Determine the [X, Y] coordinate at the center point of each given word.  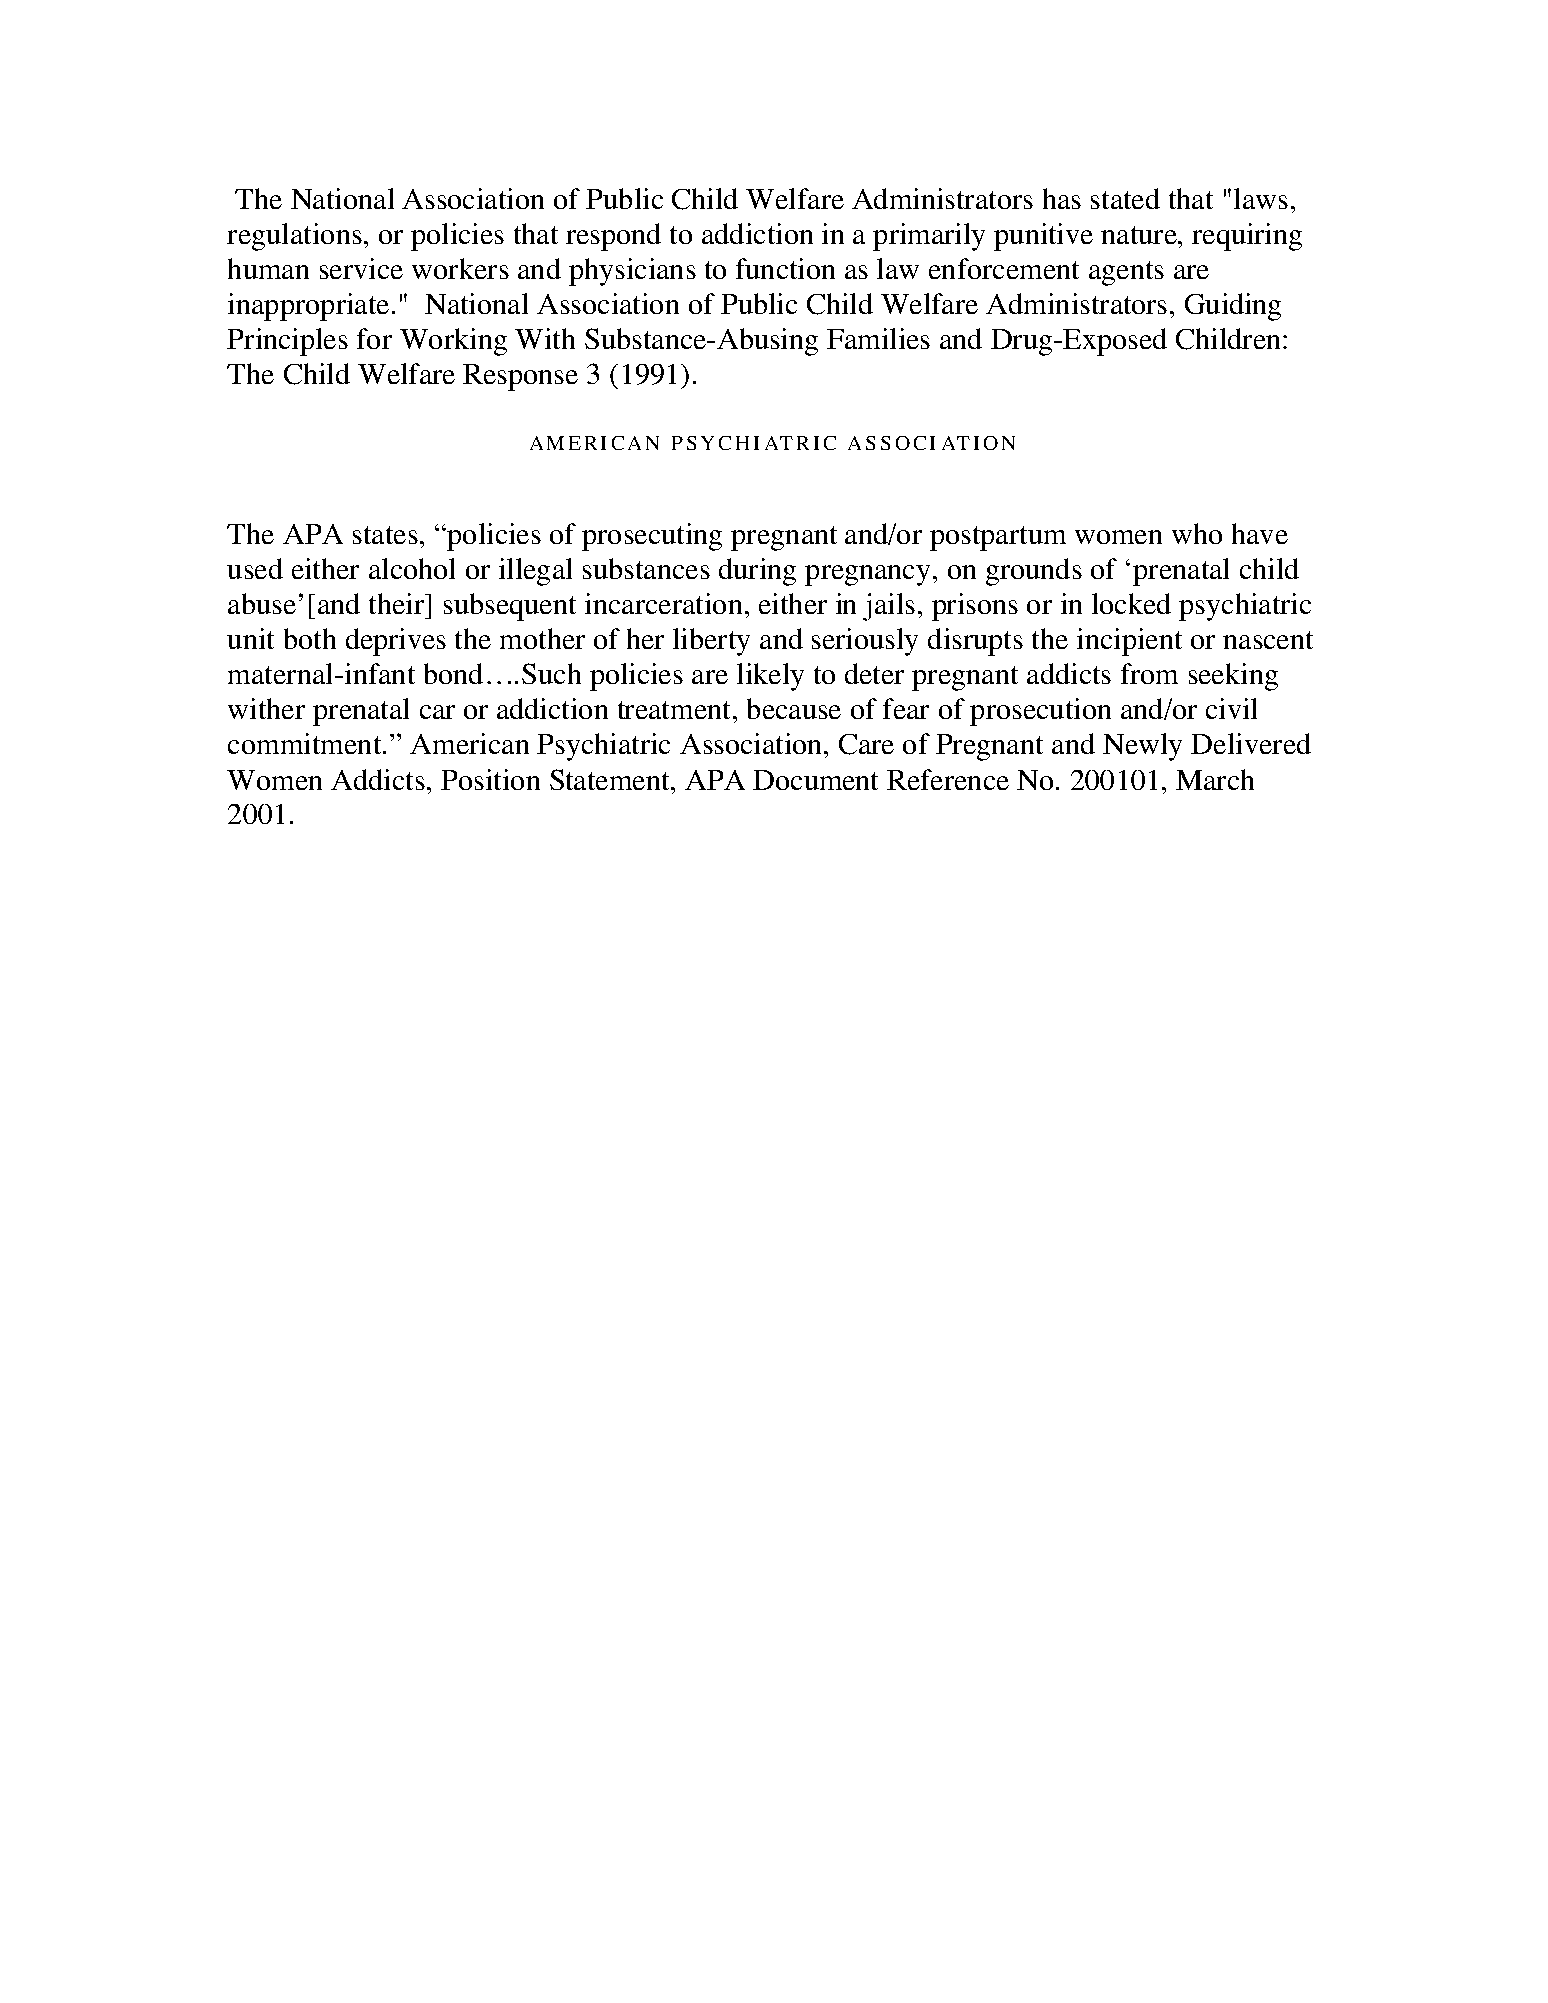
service [361, 268]
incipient [1129, 642]
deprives [396, 642]
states [385, 535]
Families [878, 338]
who [1197, 533]
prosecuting [652, 537]
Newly [1142, 747]
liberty [711, 642]
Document [815, 780]
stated [1125, 198]
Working [453, 342]
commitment [306, 743]
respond [613, 237]
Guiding [1233, 307]
